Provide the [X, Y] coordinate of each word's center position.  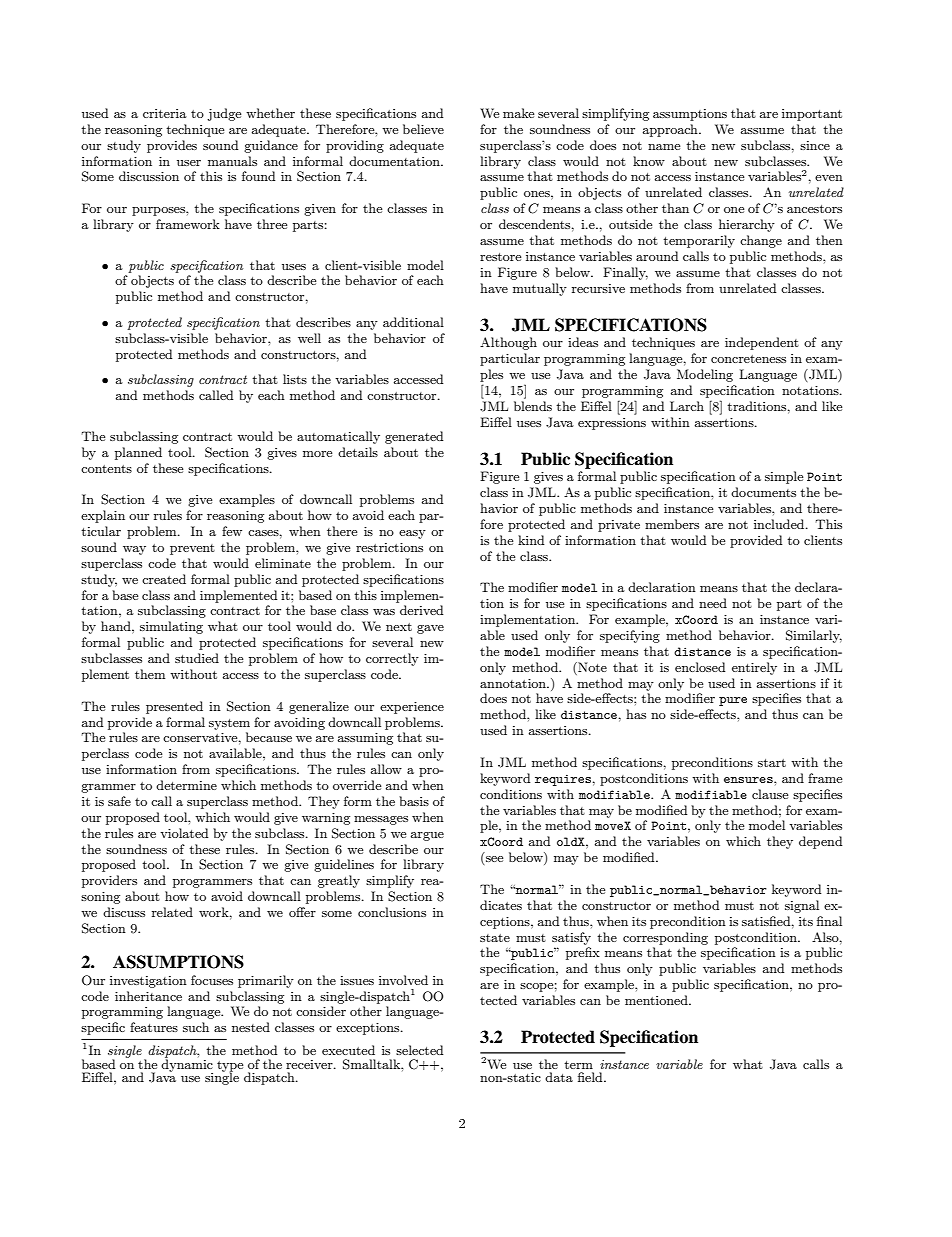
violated [184, 833]
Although [508, 343]
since [815, 145]
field [591, 1077]
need [713, 603]
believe [423, 129]
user [189, 163]
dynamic [187, 1065]
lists [295, 379]
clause [770, 794]
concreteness [748, 359]
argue [427, 836]
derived [421, 610]
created [164, 579]
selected [419, 1050]
